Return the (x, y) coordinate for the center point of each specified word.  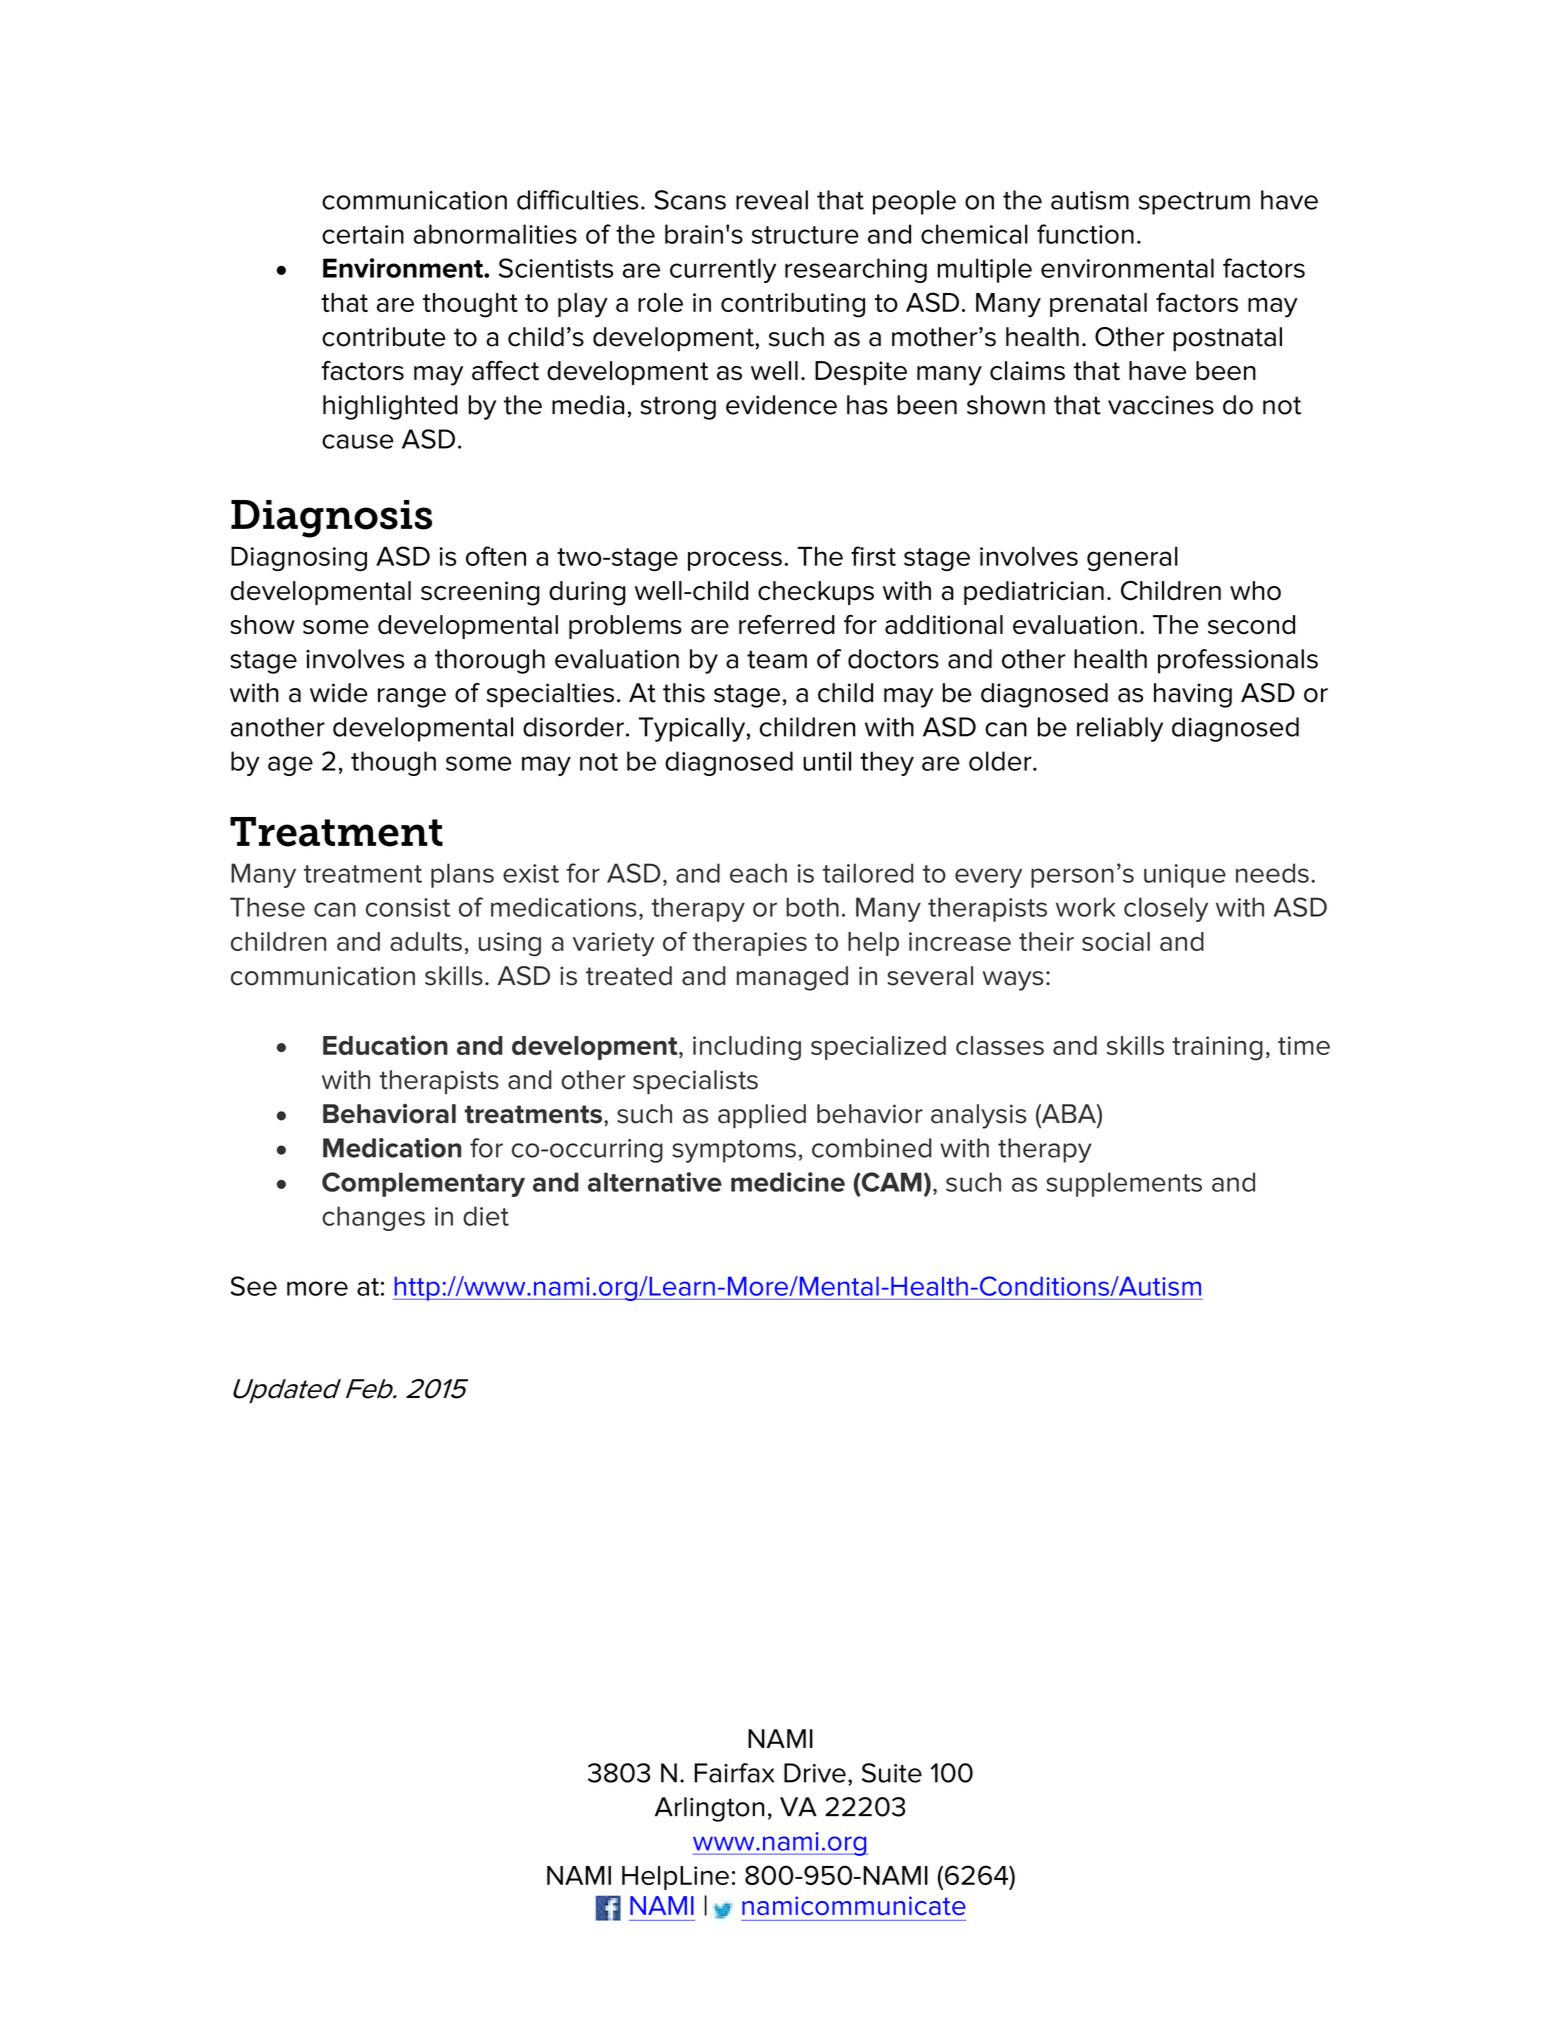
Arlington (709, 1809)
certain (363, 234)
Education (385, 1045)
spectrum (1194, 203)
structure (805, 235)
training (1217, 1048)
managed (792, 978)
